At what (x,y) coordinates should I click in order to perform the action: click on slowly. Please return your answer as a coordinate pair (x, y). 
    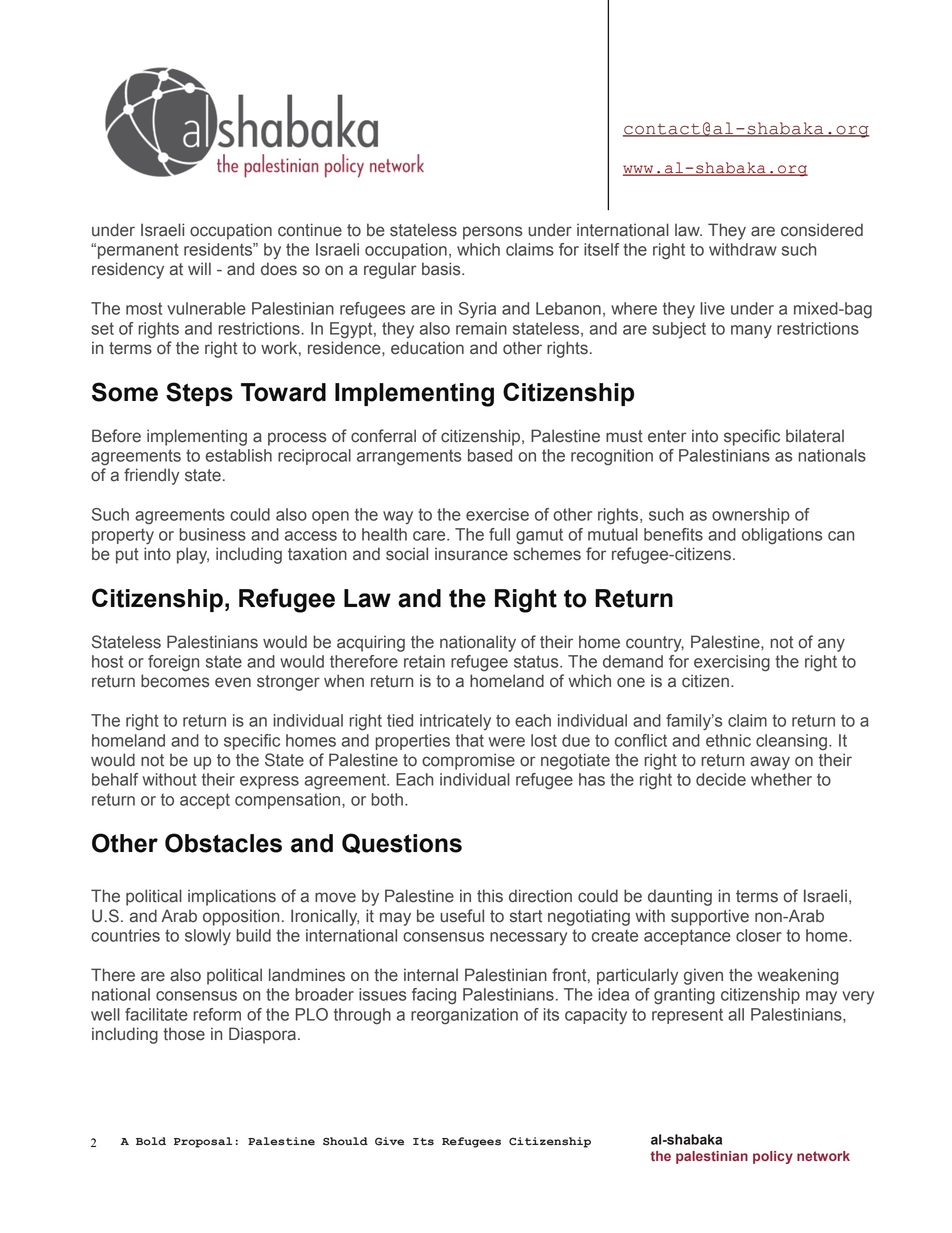
    Looking at the image, I should click on (208, 937).
